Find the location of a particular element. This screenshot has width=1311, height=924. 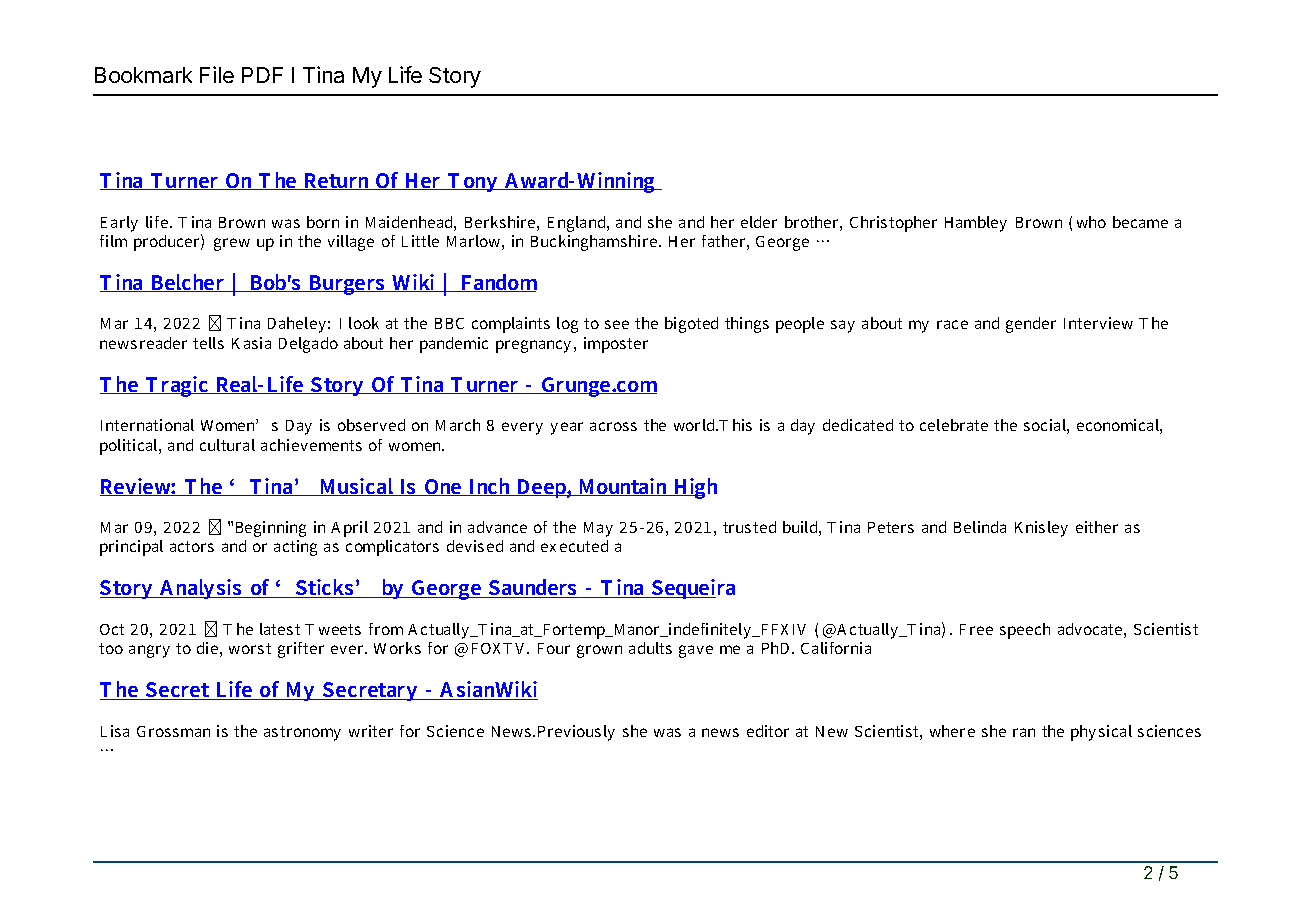

Tragic is located at coordinates (177, 386).
